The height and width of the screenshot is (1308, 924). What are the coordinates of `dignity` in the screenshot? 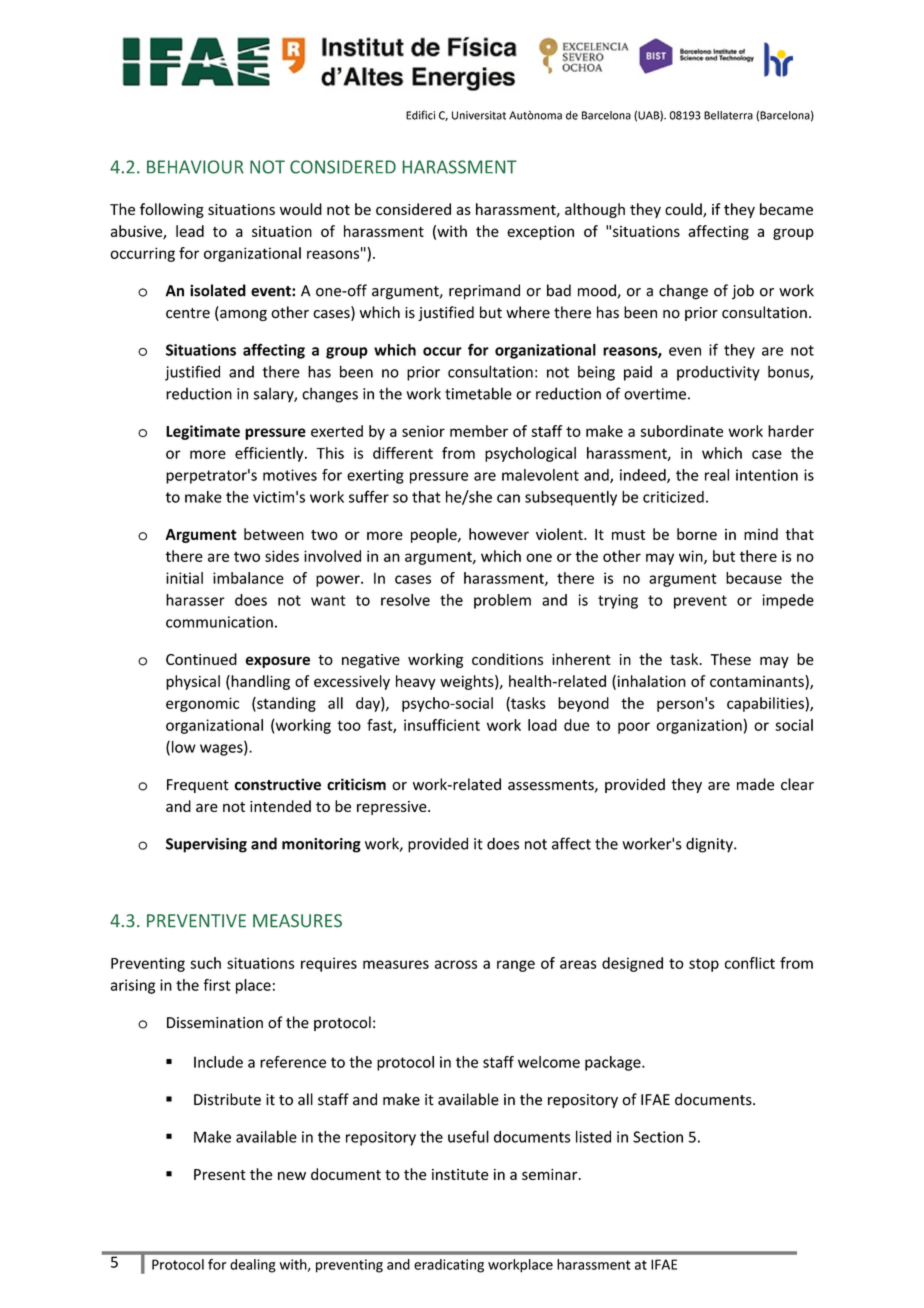 It's located at (710, 845).
